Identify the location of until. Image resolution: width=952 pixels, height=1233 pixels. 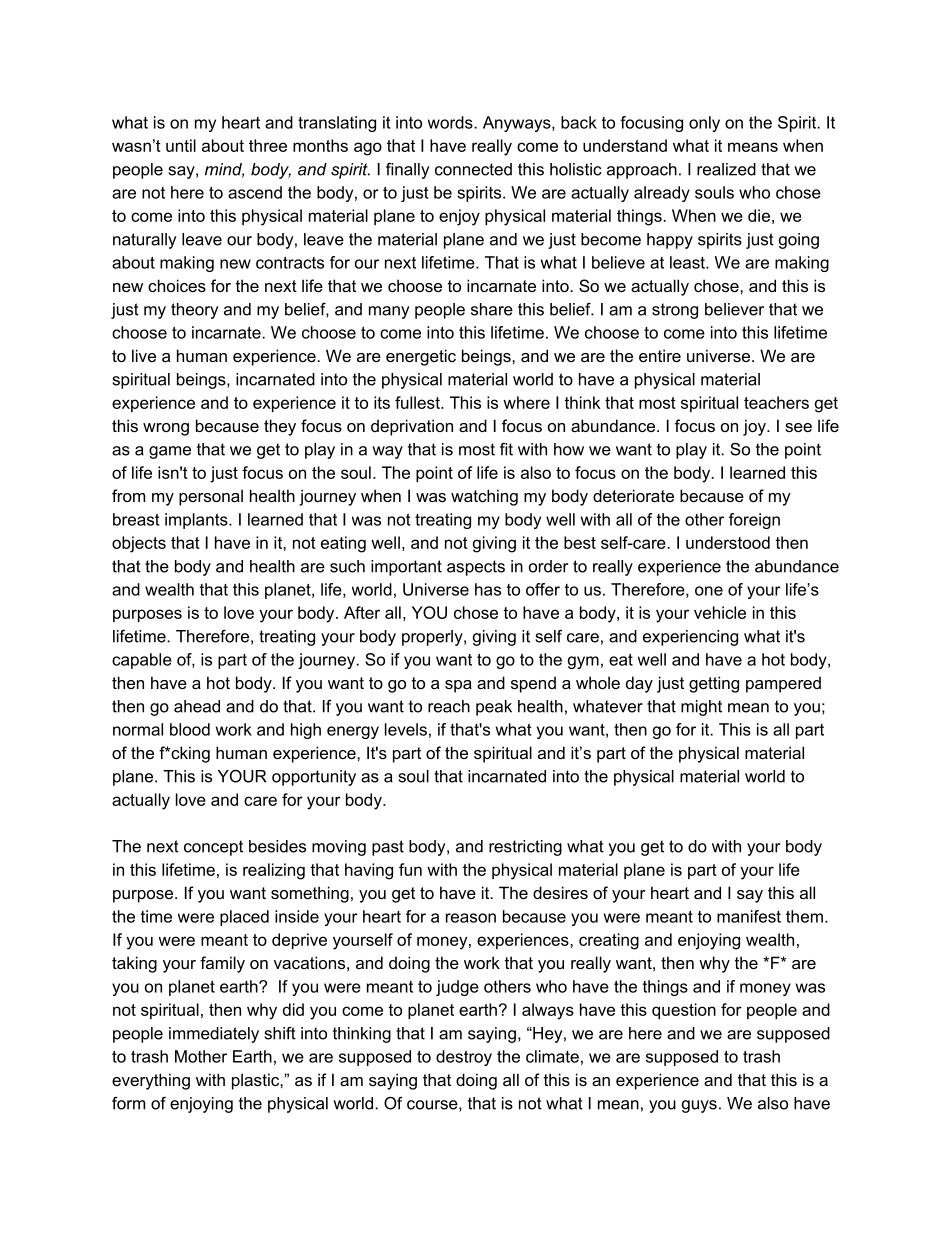
(181, 145).
